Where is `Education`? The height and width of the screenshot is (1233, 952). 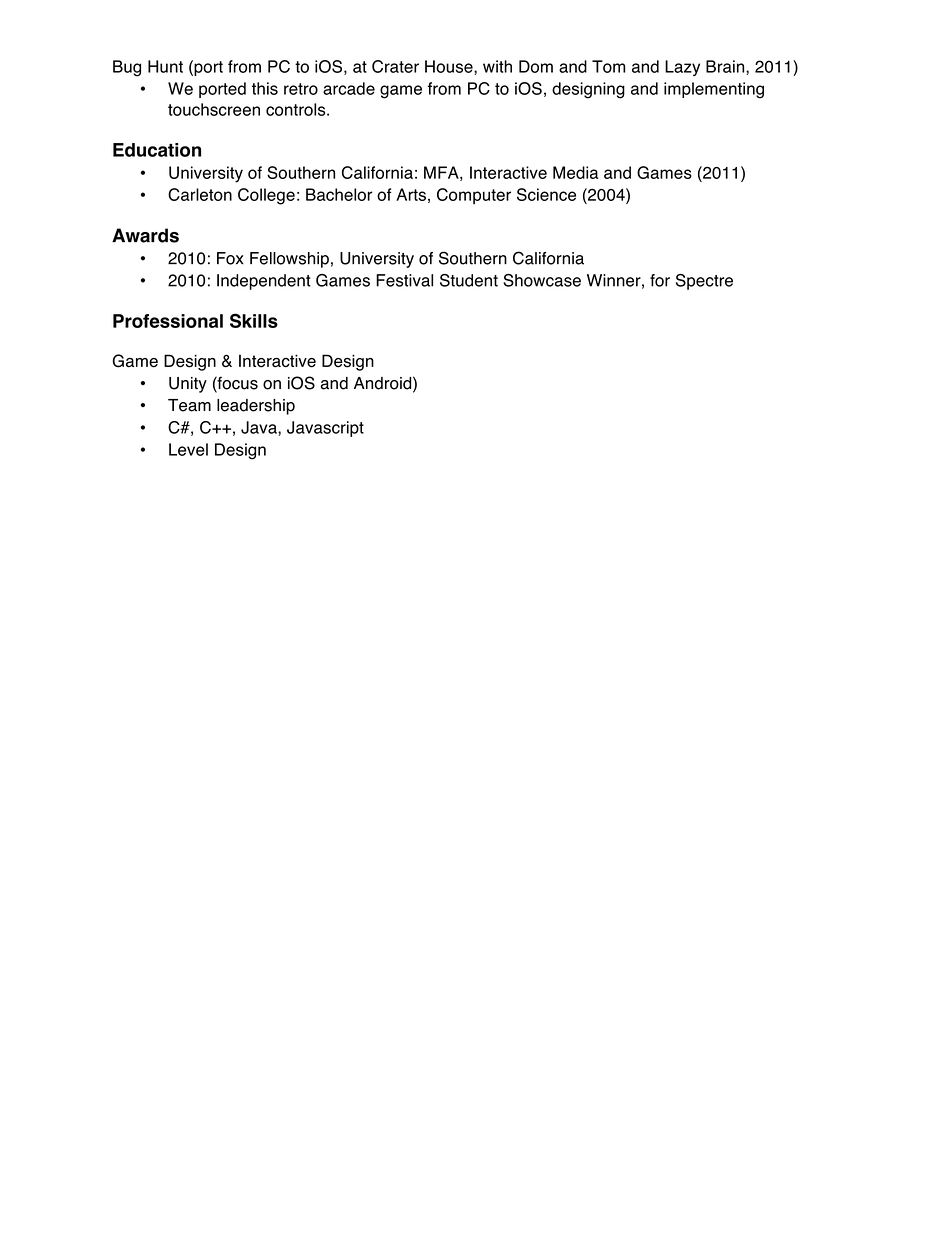 Education is located at coordinates (157, 150).
